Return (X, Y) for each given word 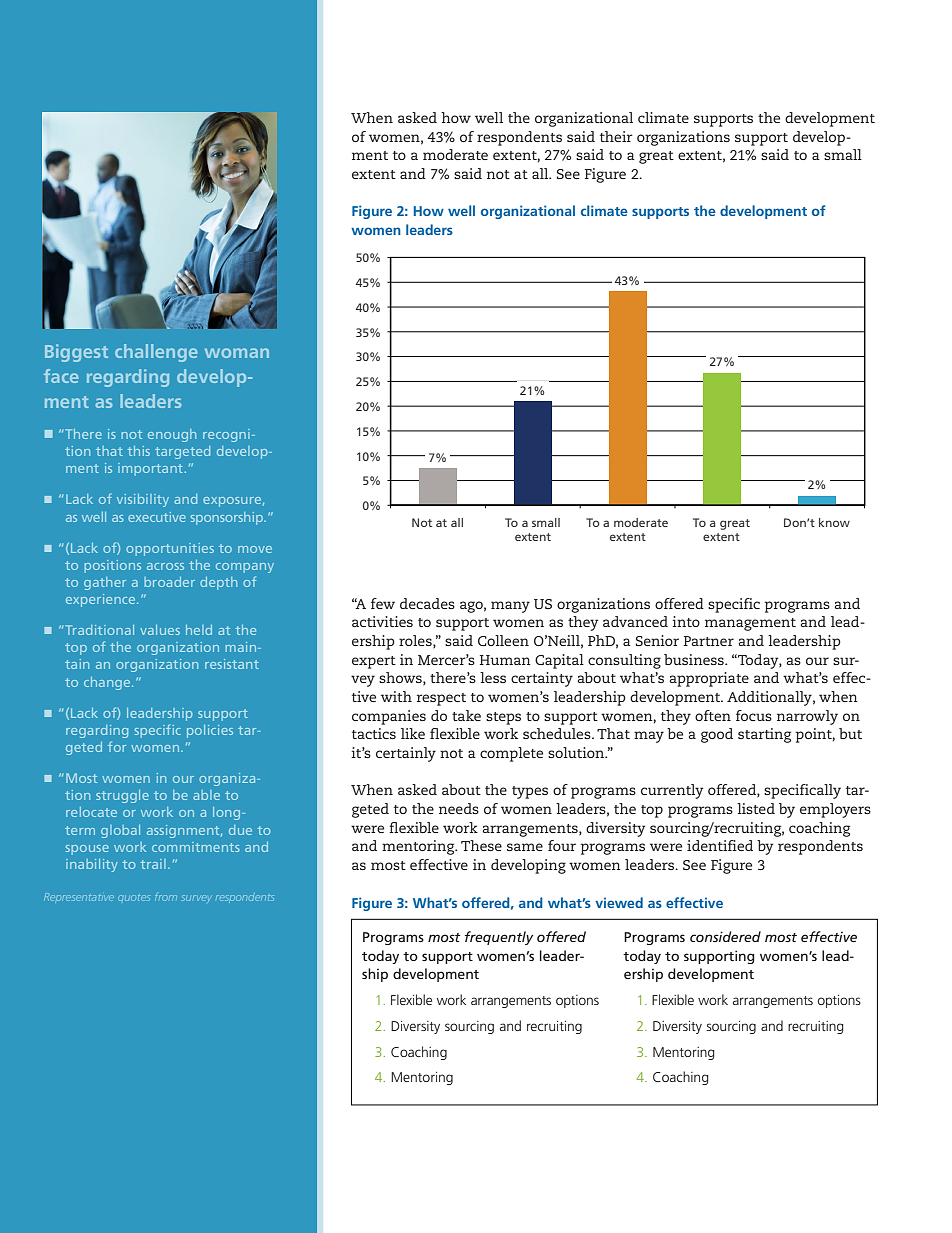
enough (172, 435)
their (616, 136)
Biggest (76, 353)
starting (764, 735)
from (165, 898)
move (255, 549)
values (160, 630)
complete (511, 754)
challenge (156, 353)
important (150, 469)
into (686, 621)
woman (237, 353)
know (834, 522)
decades (427, 603)
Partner (709, 641)
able (206, 795)
